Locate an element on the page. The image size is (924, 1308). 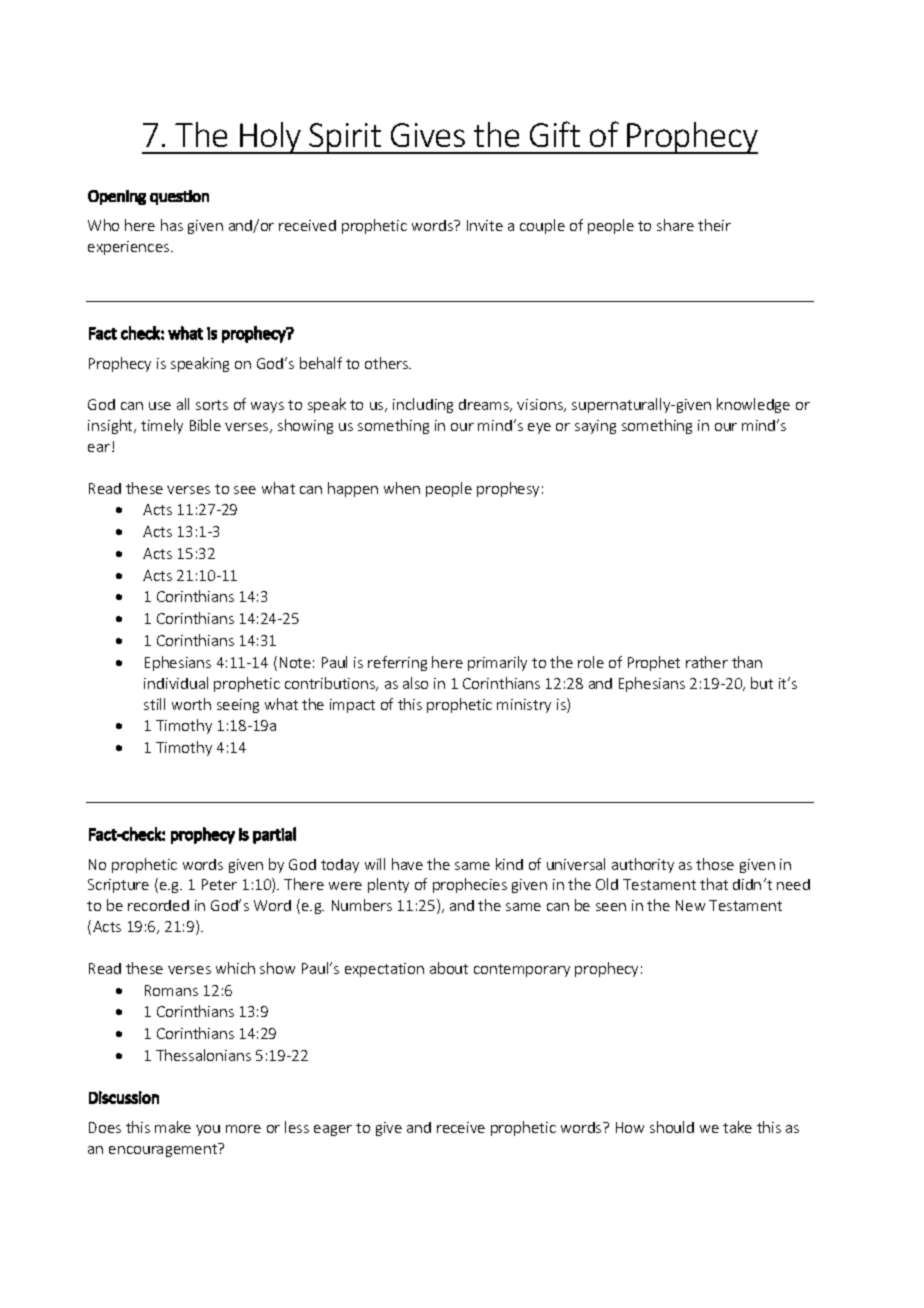
take is located at coordinates (737, 1127).
